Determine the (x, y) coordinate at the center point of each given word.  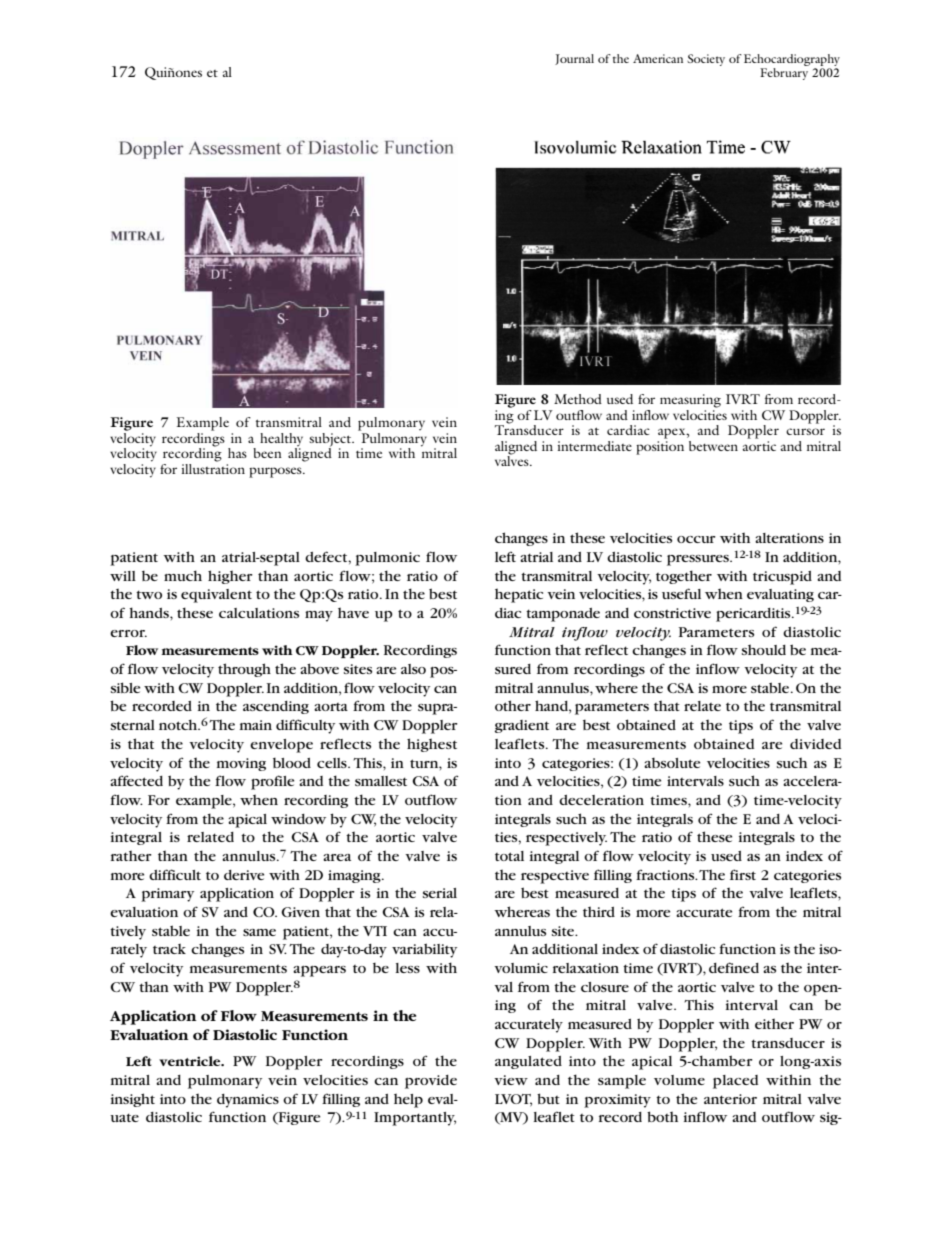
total (509, 856)
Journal (574, 59)
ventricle (191, 1061)
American (658, 58)
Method (578, 399)
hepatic (519, 595)
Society (706, 60)
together (684, 577)
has (237, 453)
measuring (690, 401)
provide (431, 1082)
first (743, 874)
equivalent (216, 596)
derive (244, 875)
